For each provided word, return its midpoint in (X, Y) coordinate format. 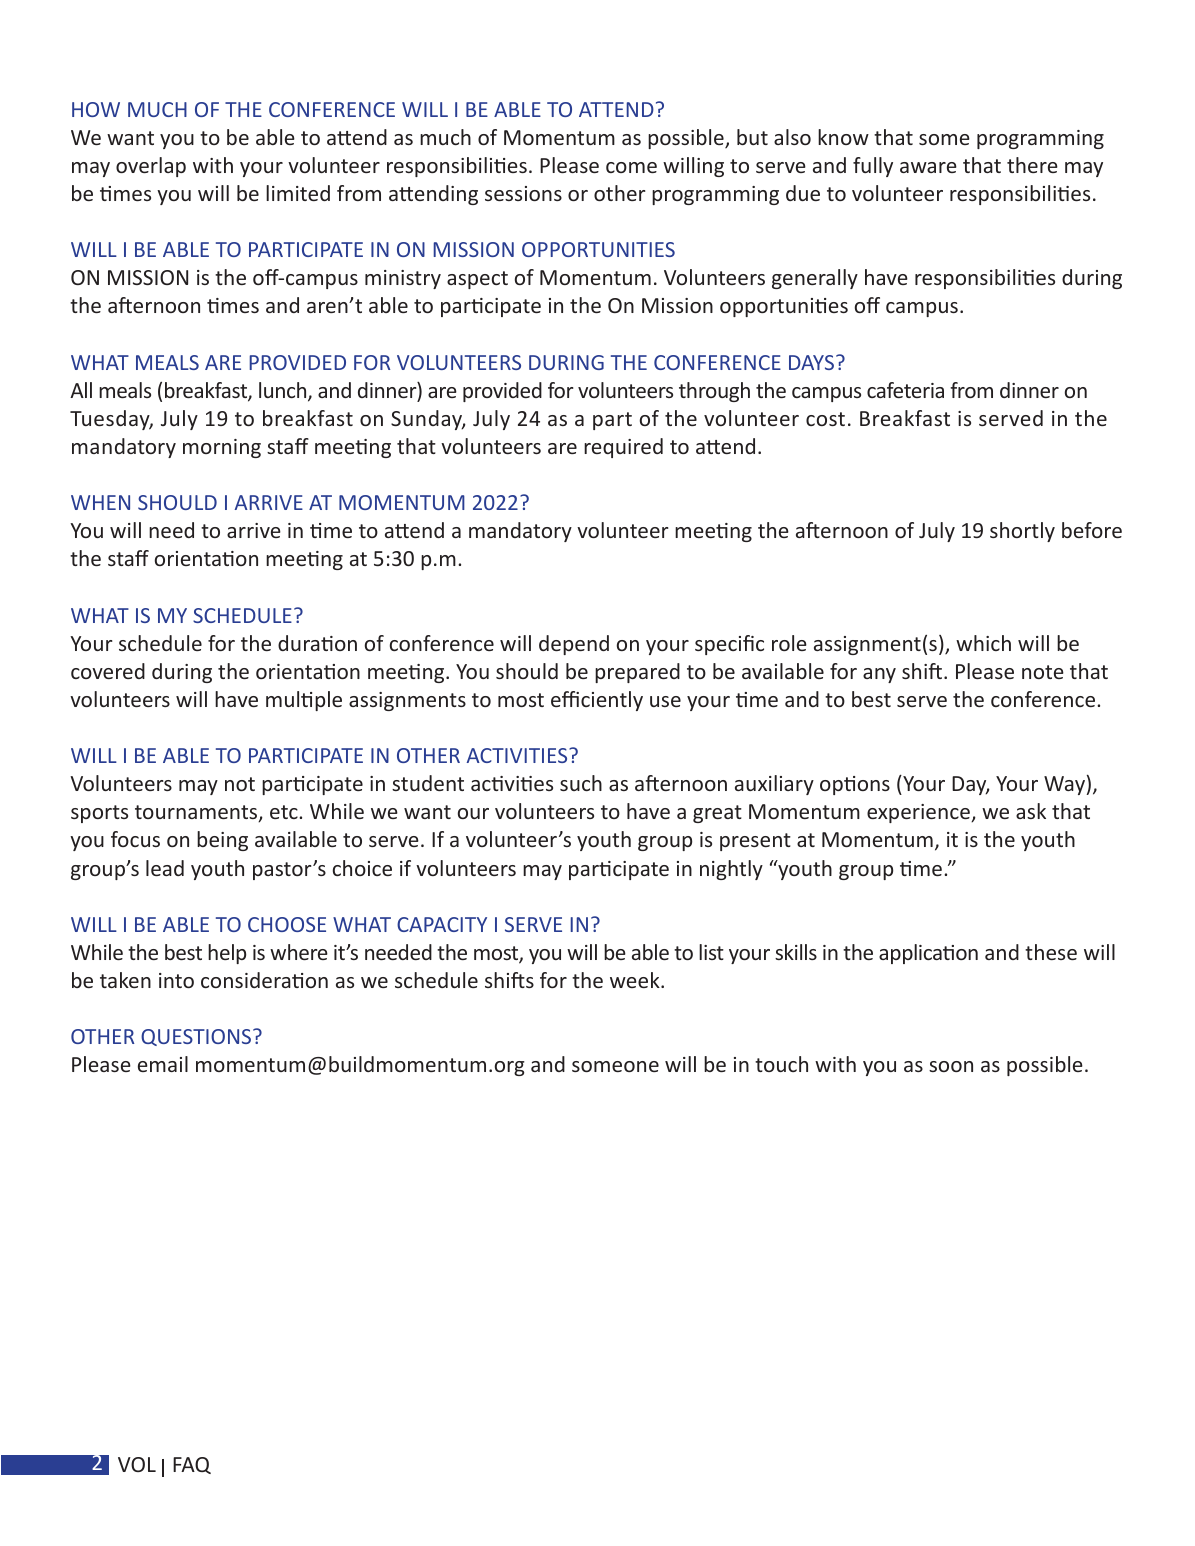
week (636, 980)
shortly (1022, 532)
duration (317, 643)
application (928, 954)
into (176, 980)
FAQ (192, 1465)
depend (574, 645)
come (631, 167)
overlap (151, 167)
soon (951, 1066)
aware (928, 167)
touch (781, 1064)
